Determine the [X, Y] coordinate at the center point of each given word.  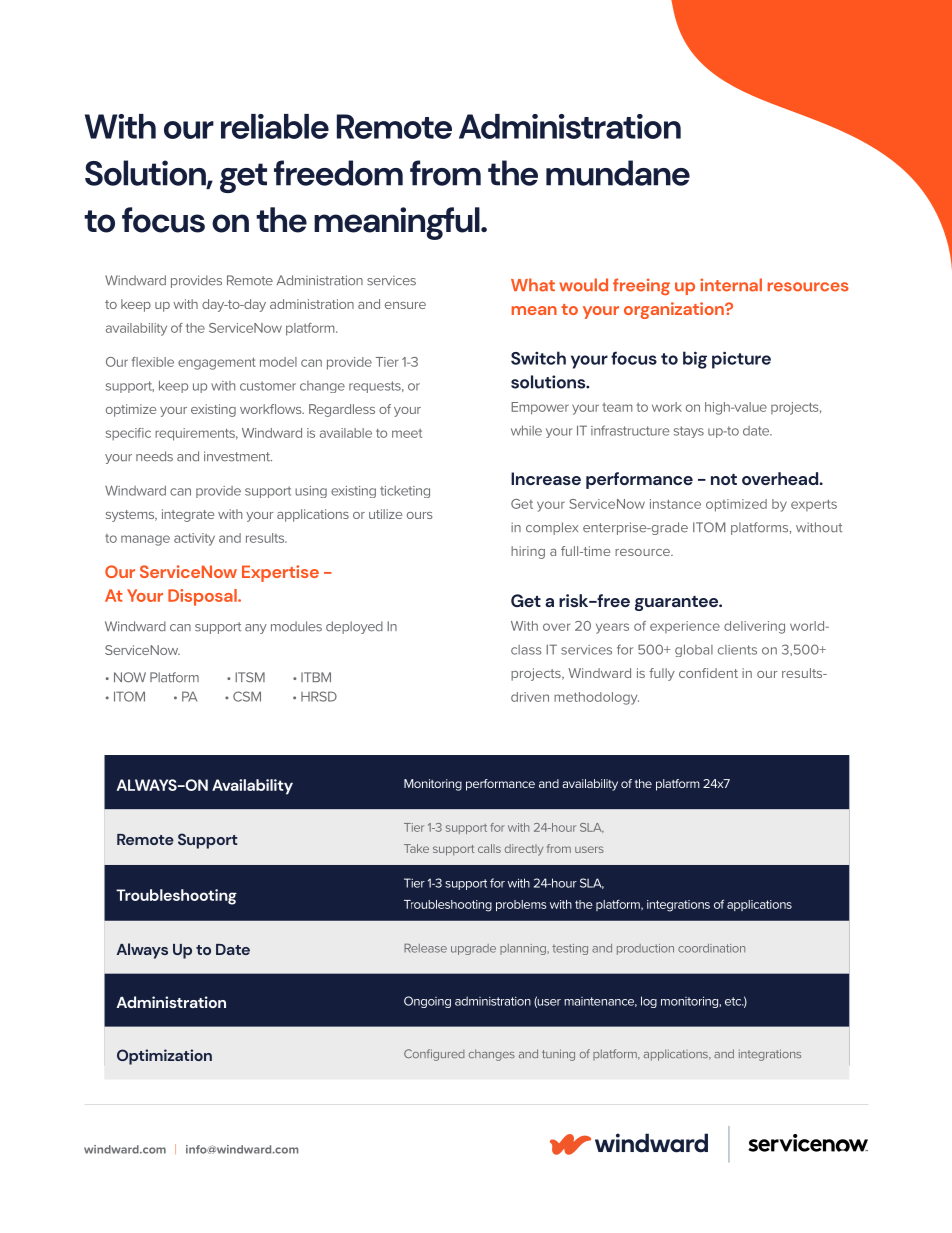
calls [489, 848]
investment [238, 456]
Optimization [164, 1057]
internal [731, 285]
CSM [247, 696]
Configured [434, 1055]
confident [708, 673]
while [526, 430]
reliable [275, 126]
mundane [618, 173]
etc [734, 1001]
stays [689, 432]
